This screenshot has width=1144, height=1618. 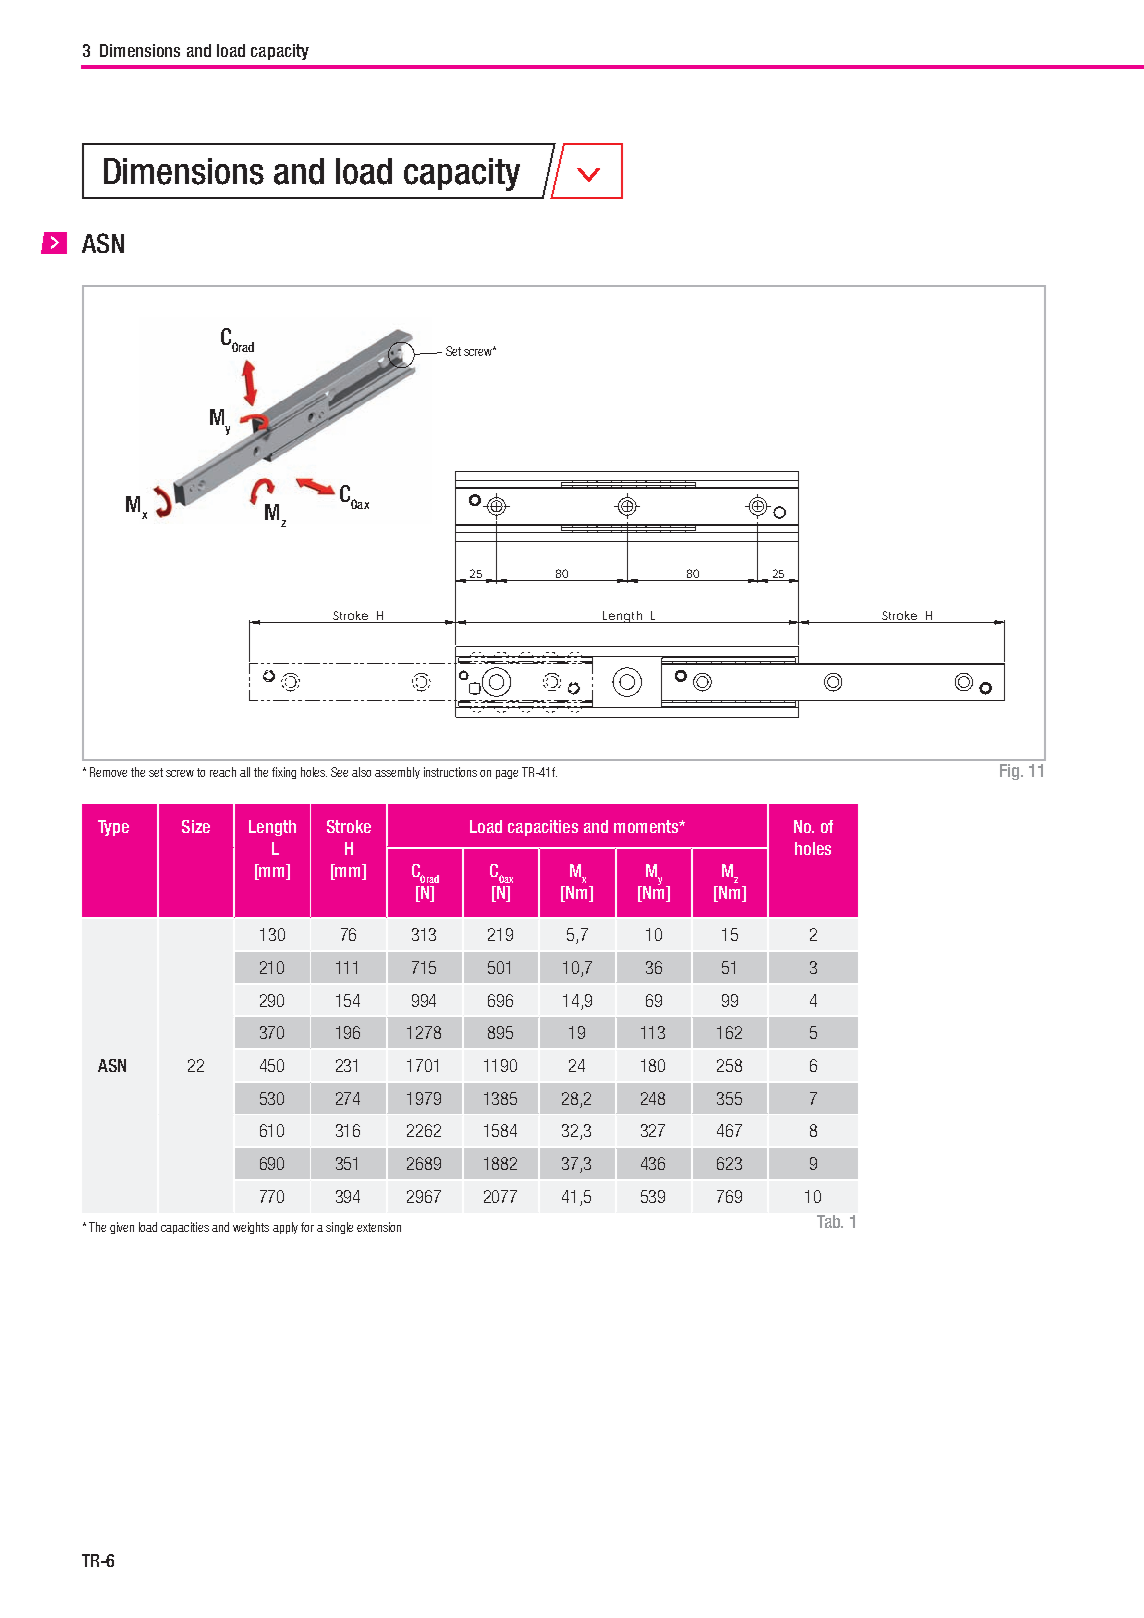 What do you see at coordinates (339, 1228) in the screenshot?
I see `single` at bounding box center [339, 1228].
